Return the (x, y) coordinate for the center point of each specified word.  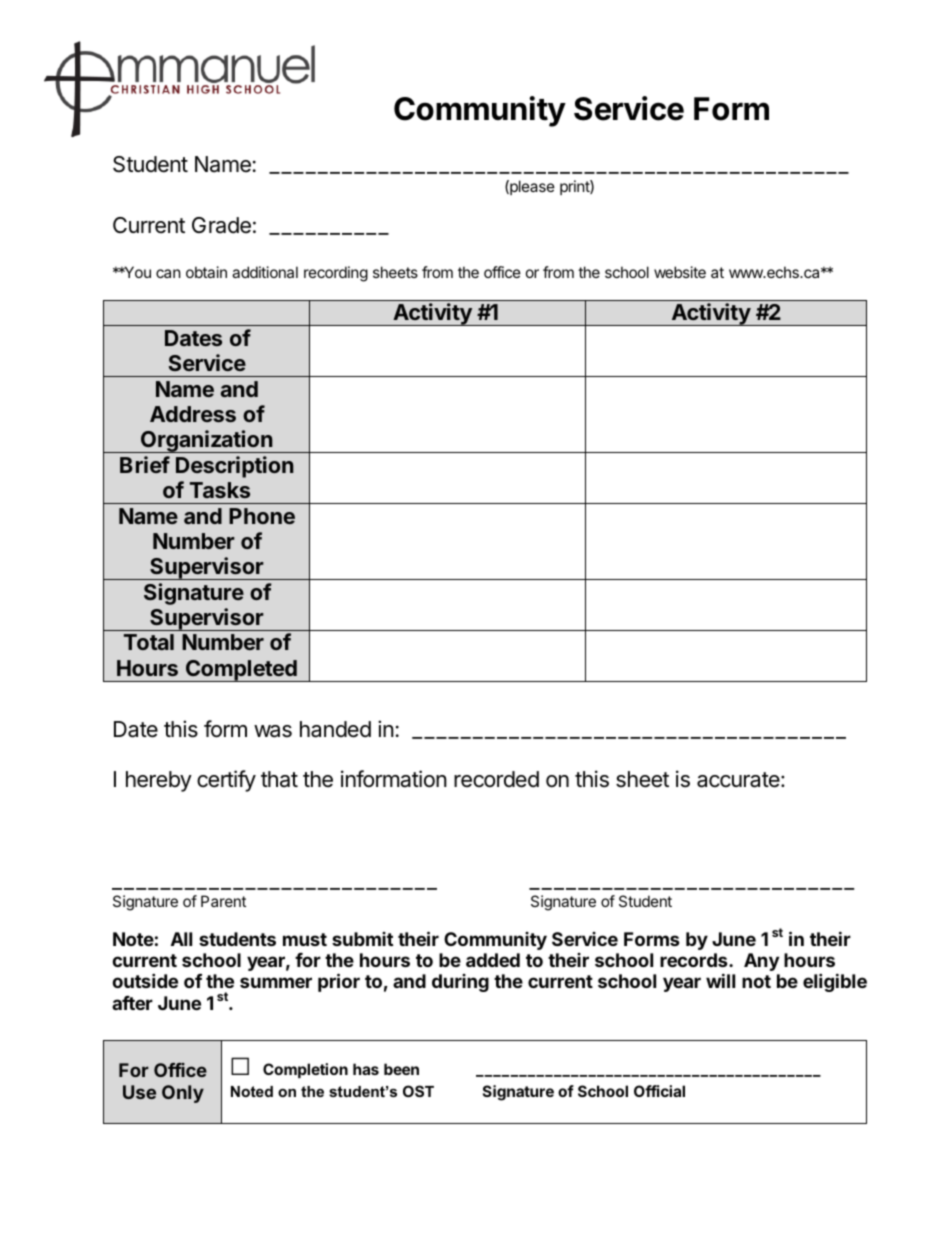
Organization (206, 441)
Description (235, 467)
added (493, 960)
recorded (496, 779)
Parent (223, 901)
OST (418, 1091)
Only (183, 1094)
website (680, 272)
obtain (206, 272)
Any (761, 962)
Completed (241, 671)
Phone (262, 516)
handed (335, 729)
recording (336, 274)
